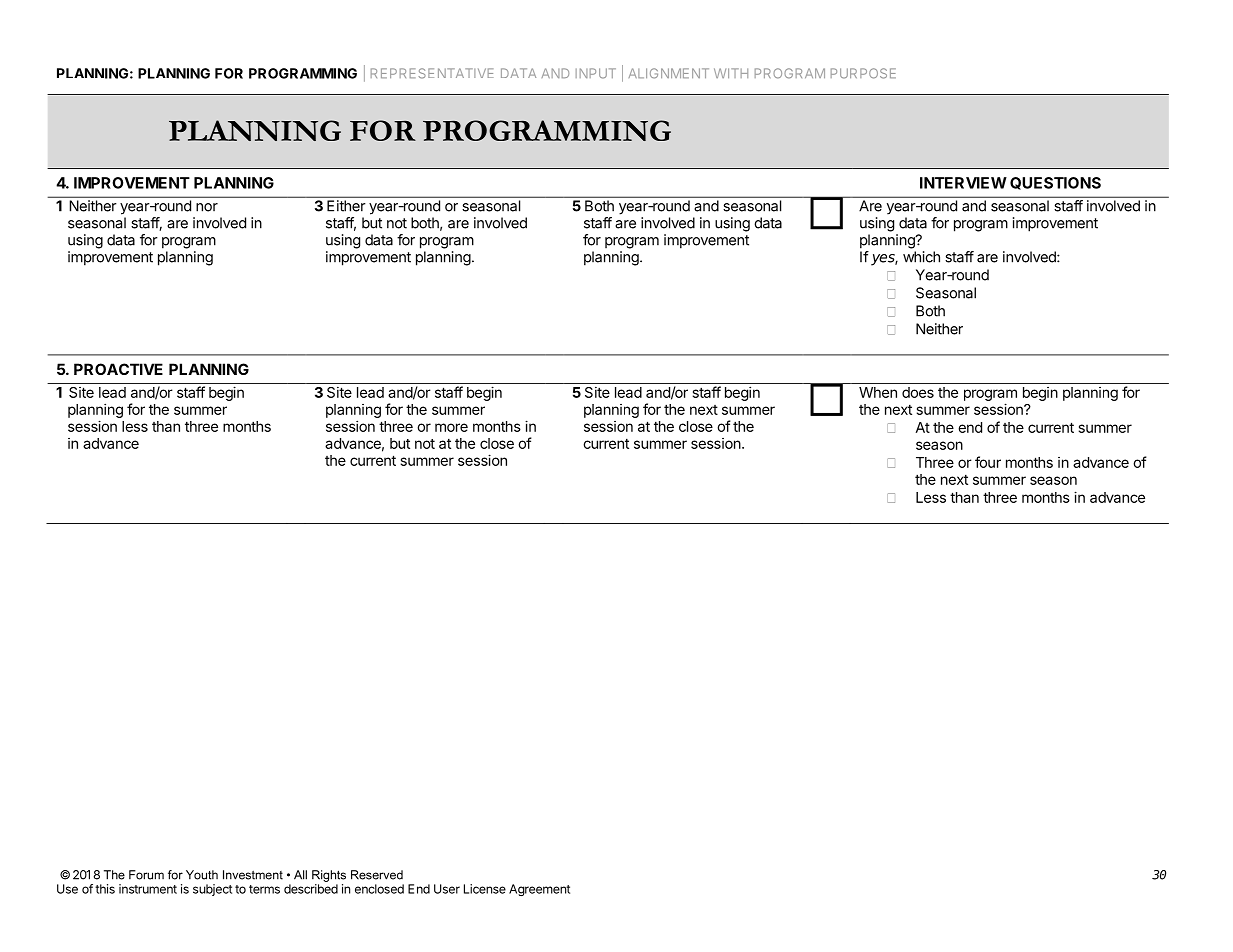 The width and height of the document is (1233, 952). I want to click on PURPOSE, so click(863, 73).
